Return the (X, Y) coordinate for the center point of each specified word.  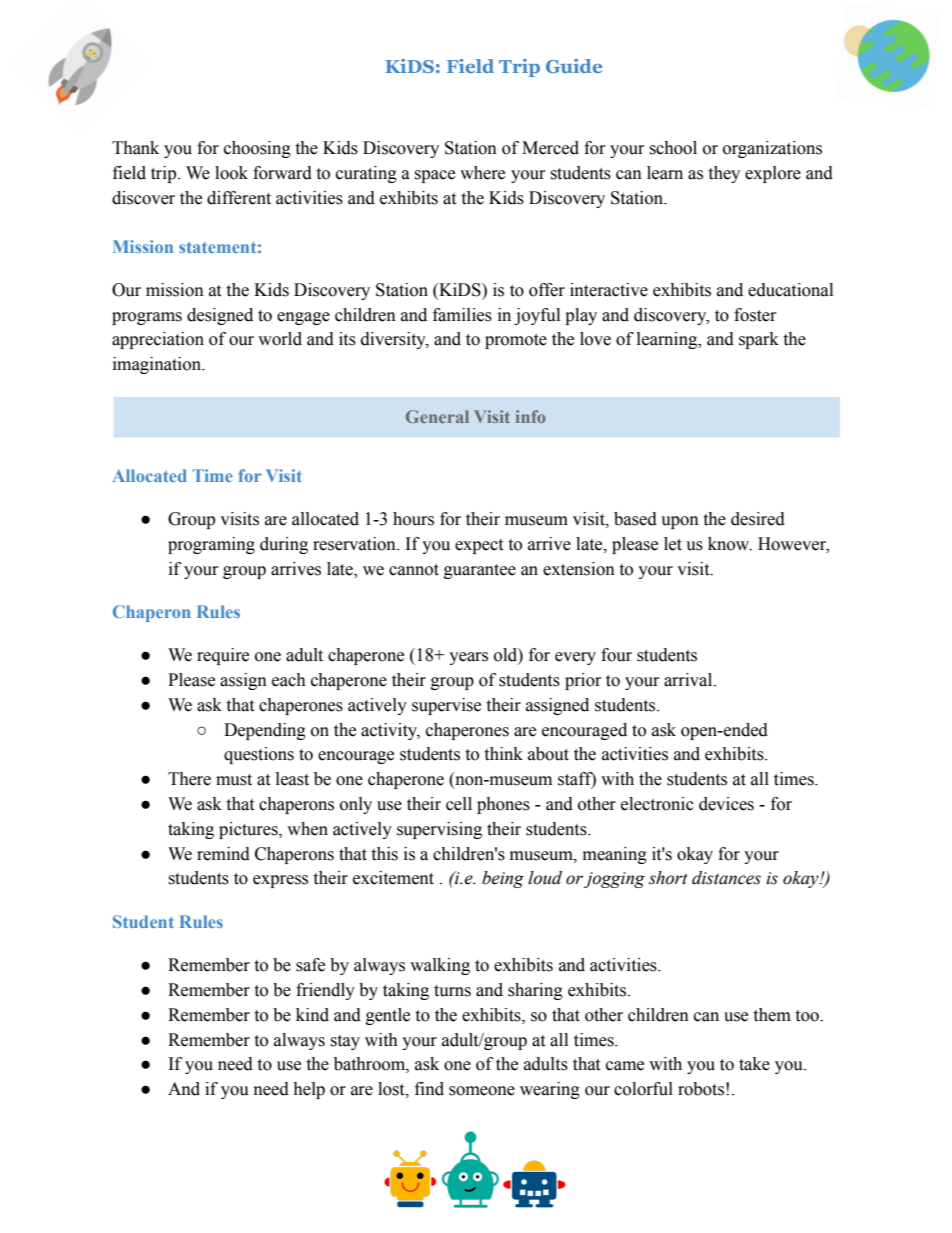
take (754, 1064)
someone (482, 1091)
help (309, 1090)
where (482, 173)
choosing (257, 149)
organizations (772, 149)
